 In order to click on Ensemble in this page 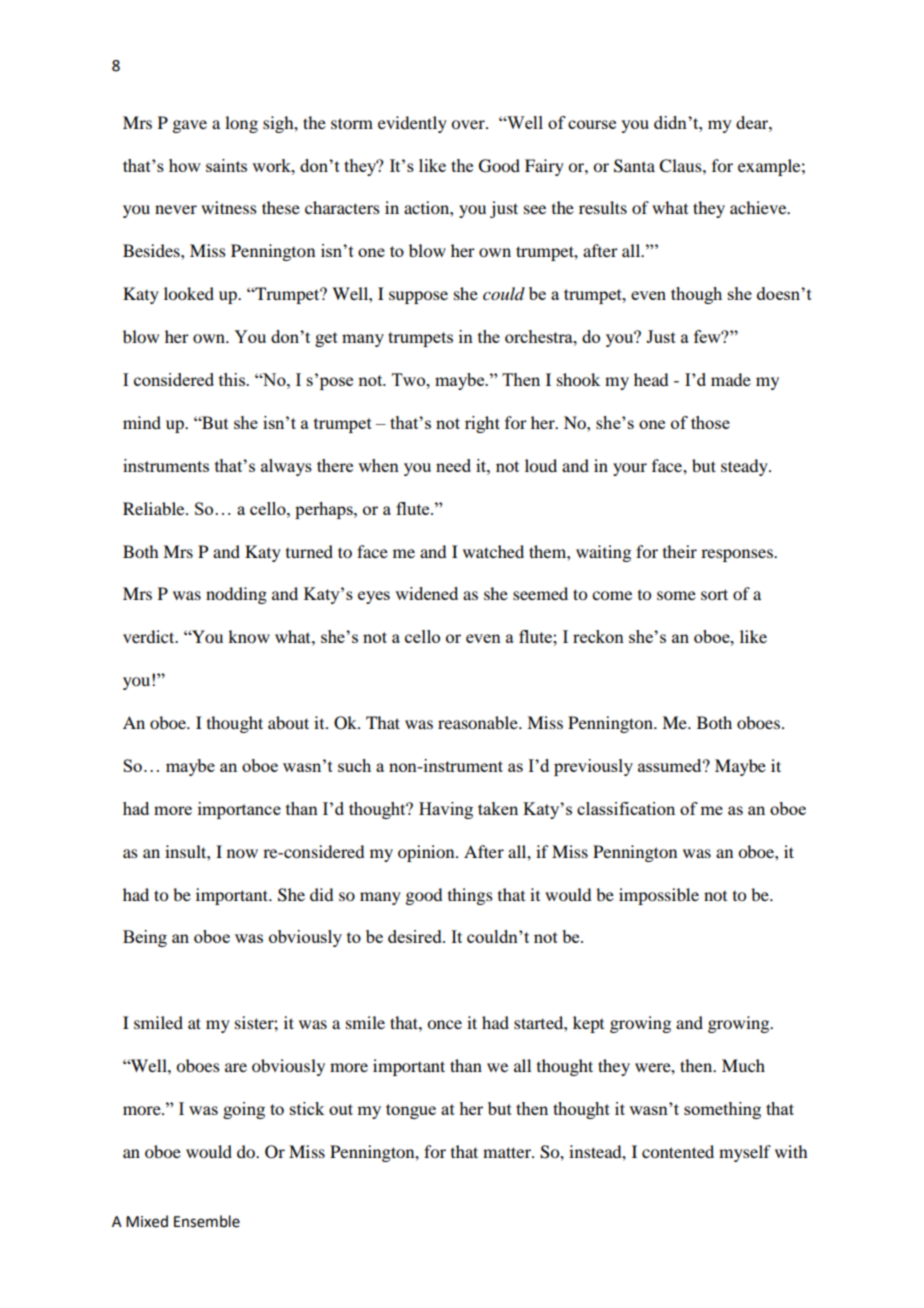, I will do `click(207, 1221)`.
